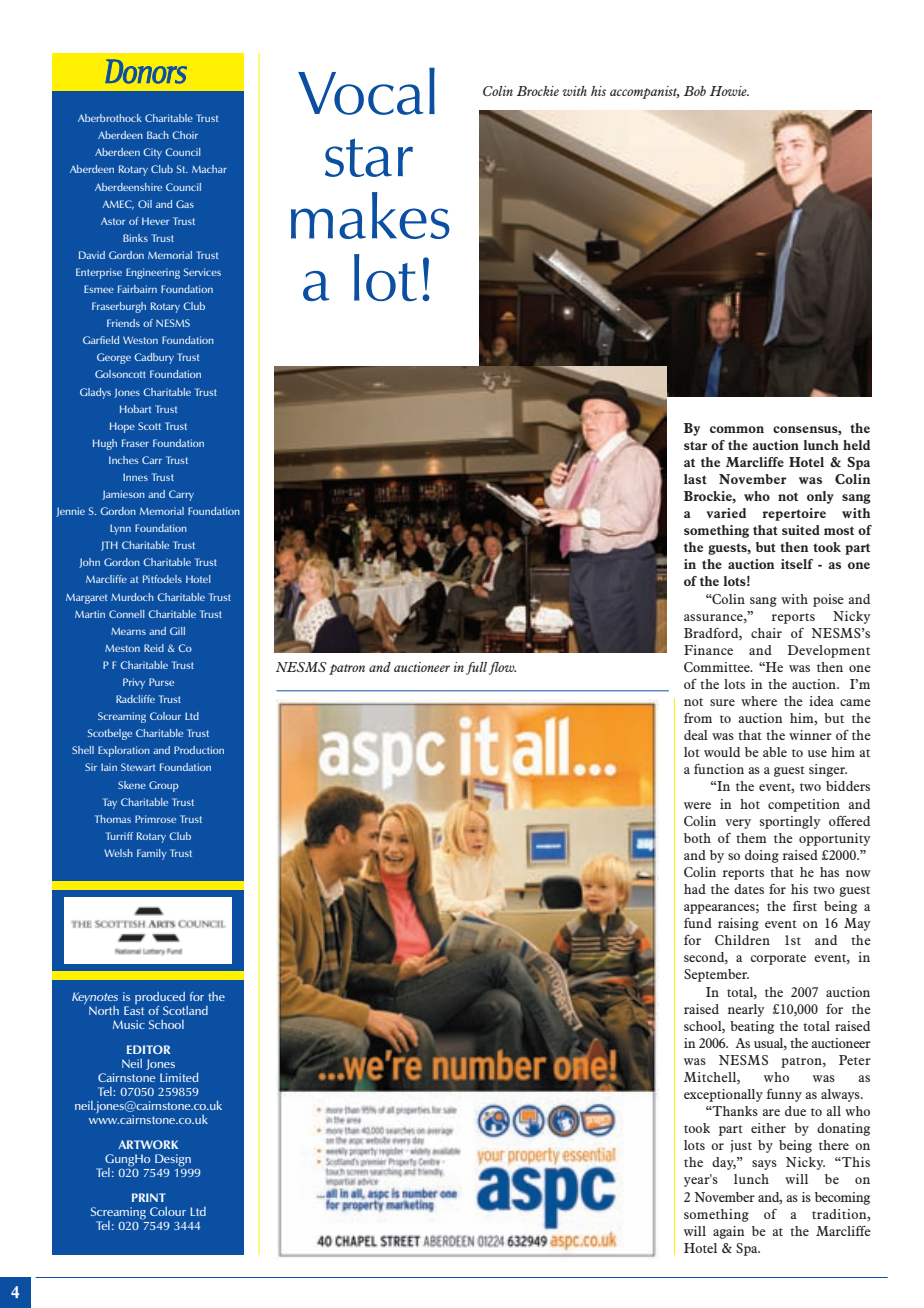  Describe the element at coordinates (158, 135) in the page. I see `Bach` at that location.
